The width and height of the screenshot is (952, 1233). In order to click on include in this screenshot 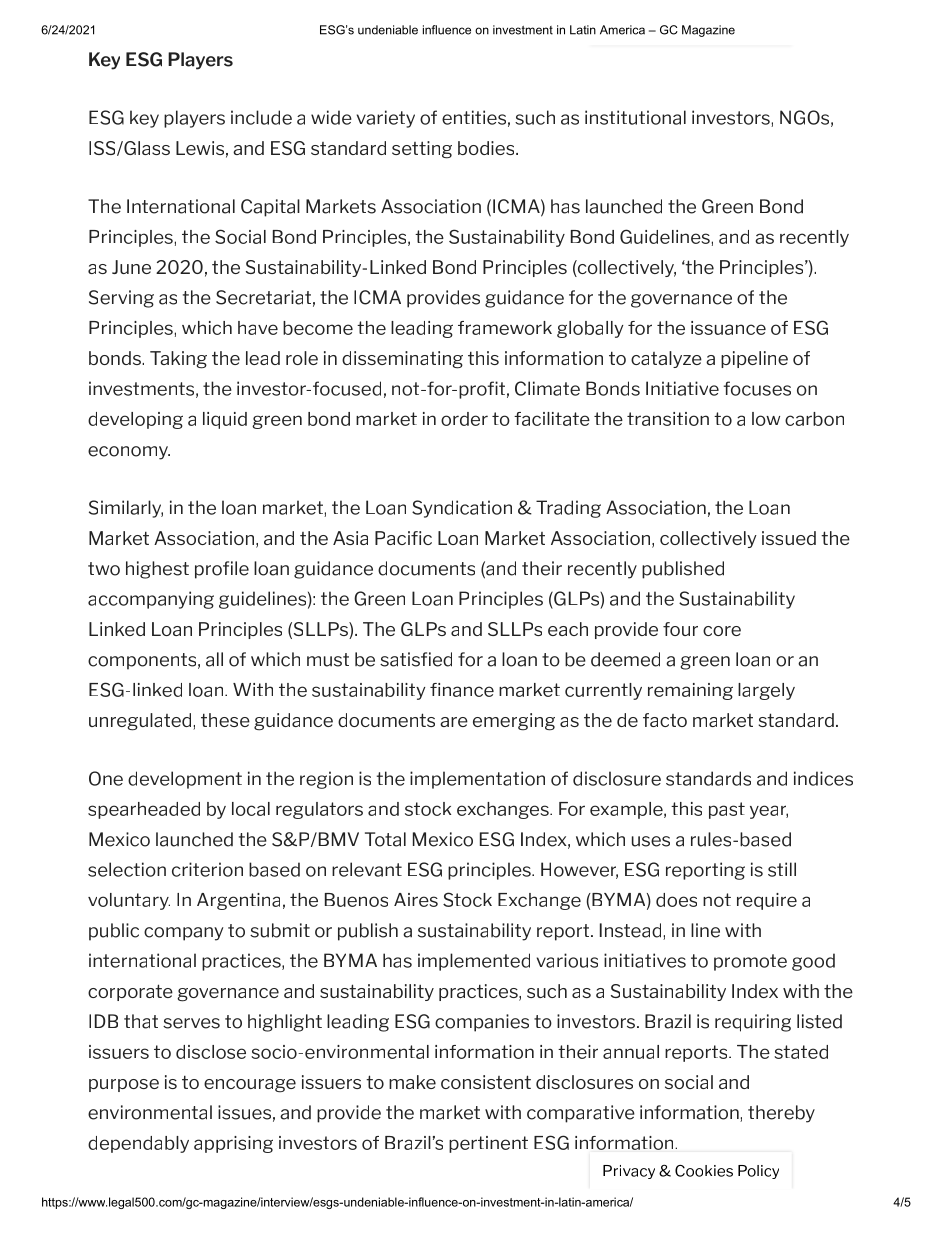, I will do `click(261, 117)`.
